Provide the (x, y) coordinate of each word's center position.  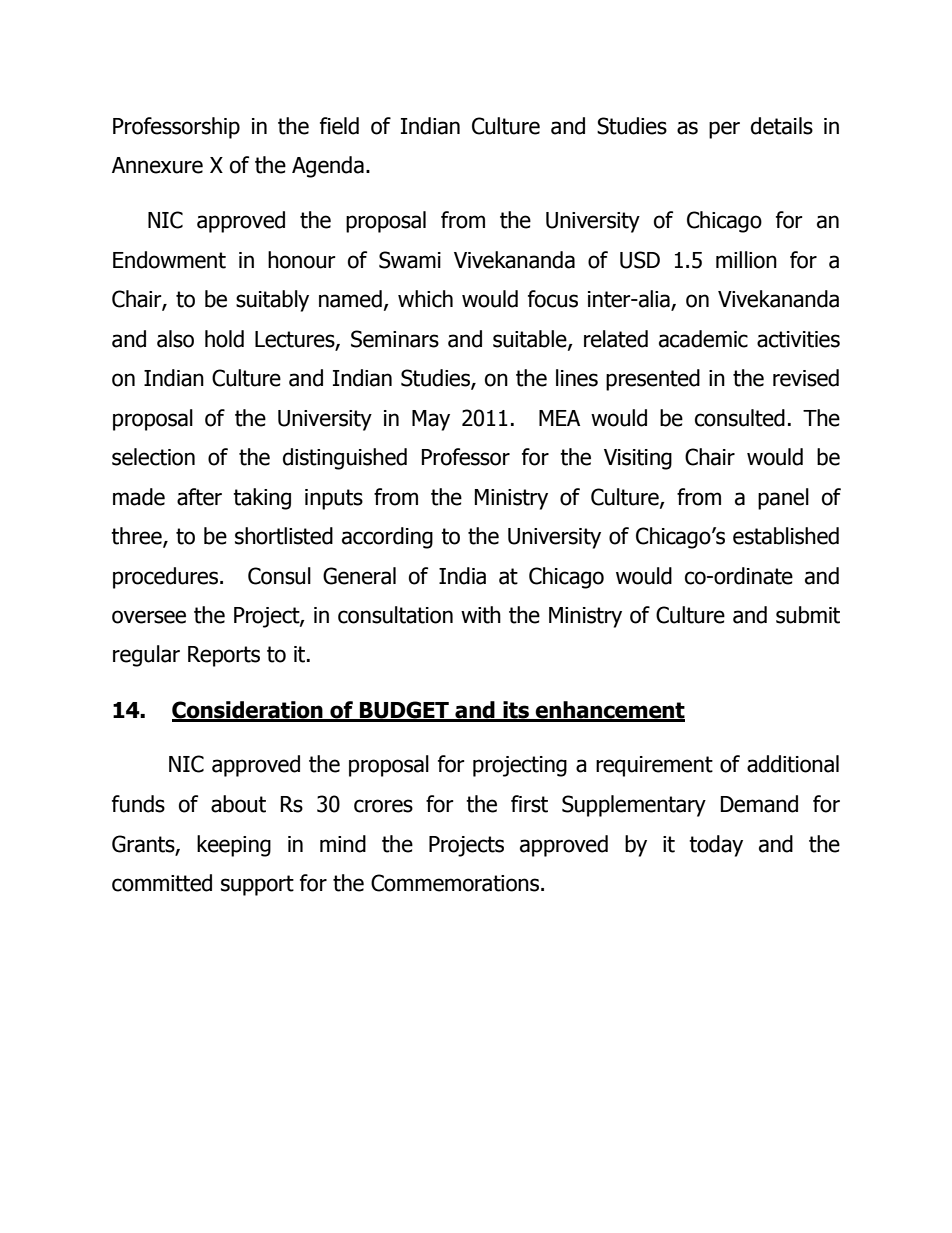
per (724, 130)
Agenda (328, 167)
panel (783, 499)
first (529, 804)
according (387, 538)
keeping (234, 846)
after (199, 497)
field (339, 126)
